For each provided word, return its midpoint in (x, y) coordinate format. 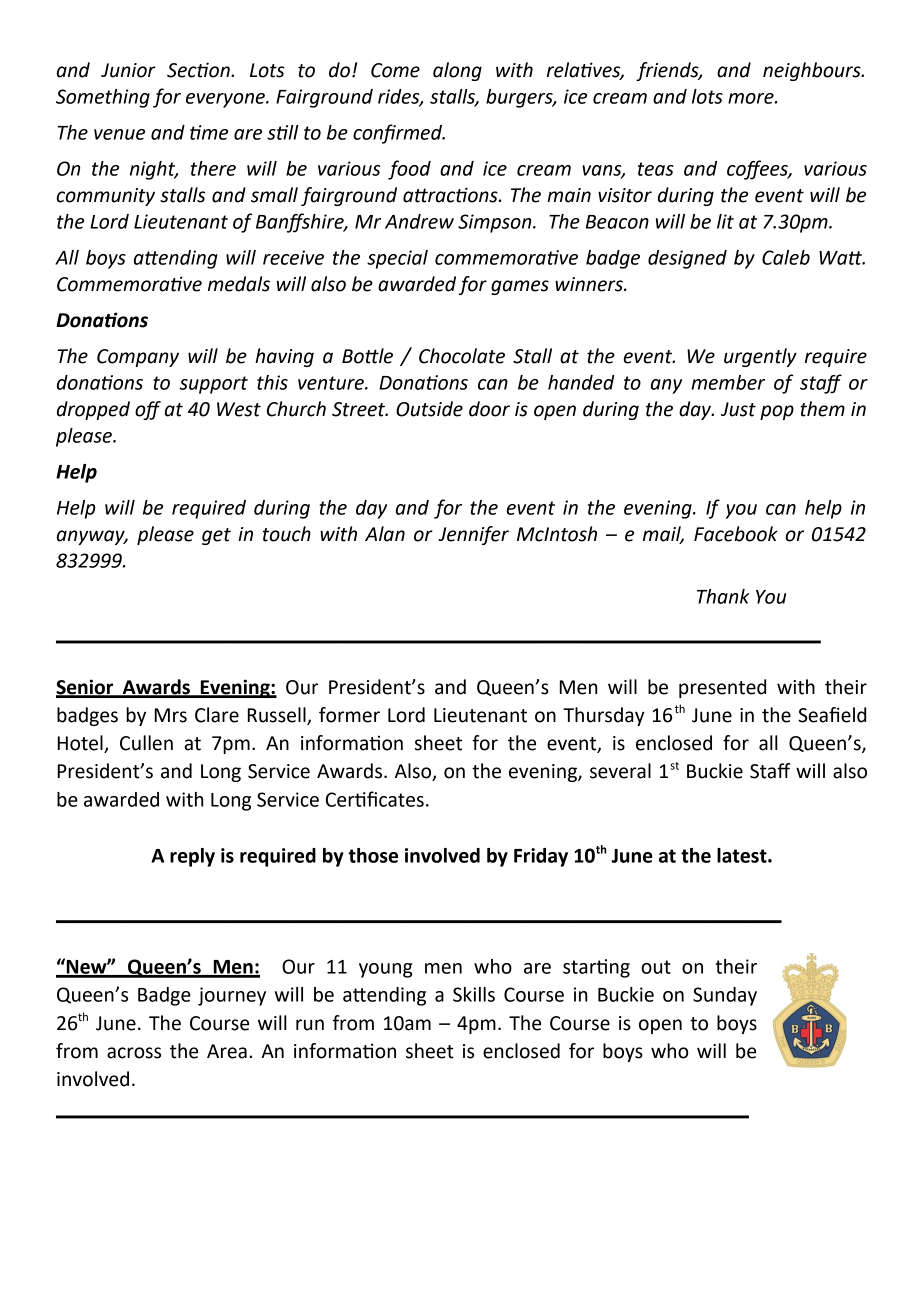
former (349, 715)
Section (199, 70)
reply (192, 857)
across (134, 1053)
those (373, 855)
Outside (429, 409)
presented (722, 688)
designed (687, 259)
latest (743, 855)
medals (239, 284)
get (216, 536)
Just (738, 409)
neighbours (813, 71)
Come (395, 70)
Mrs (170, 715)
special (397, 259)
